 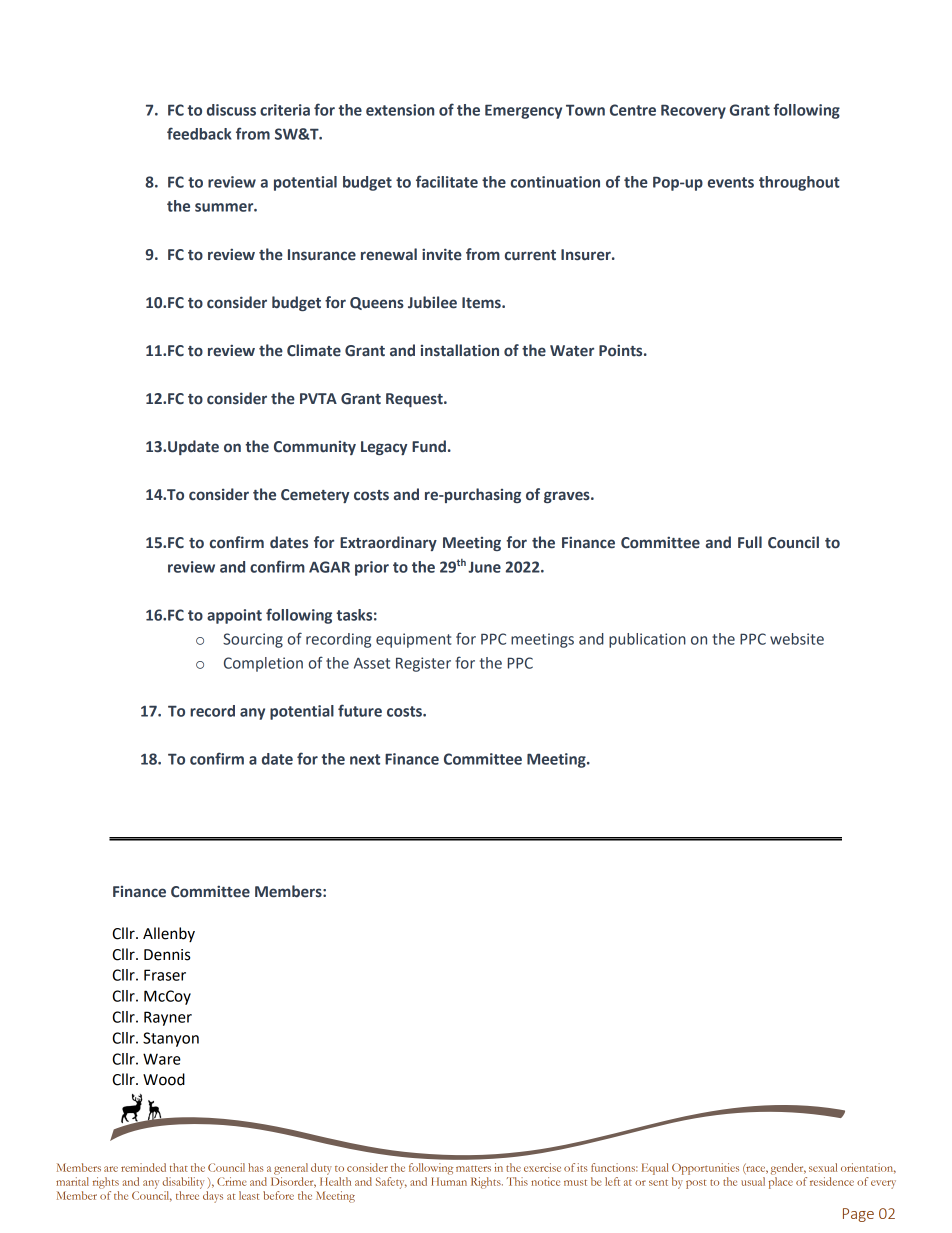 I want to click on installation, so click(x=460, y=350).
